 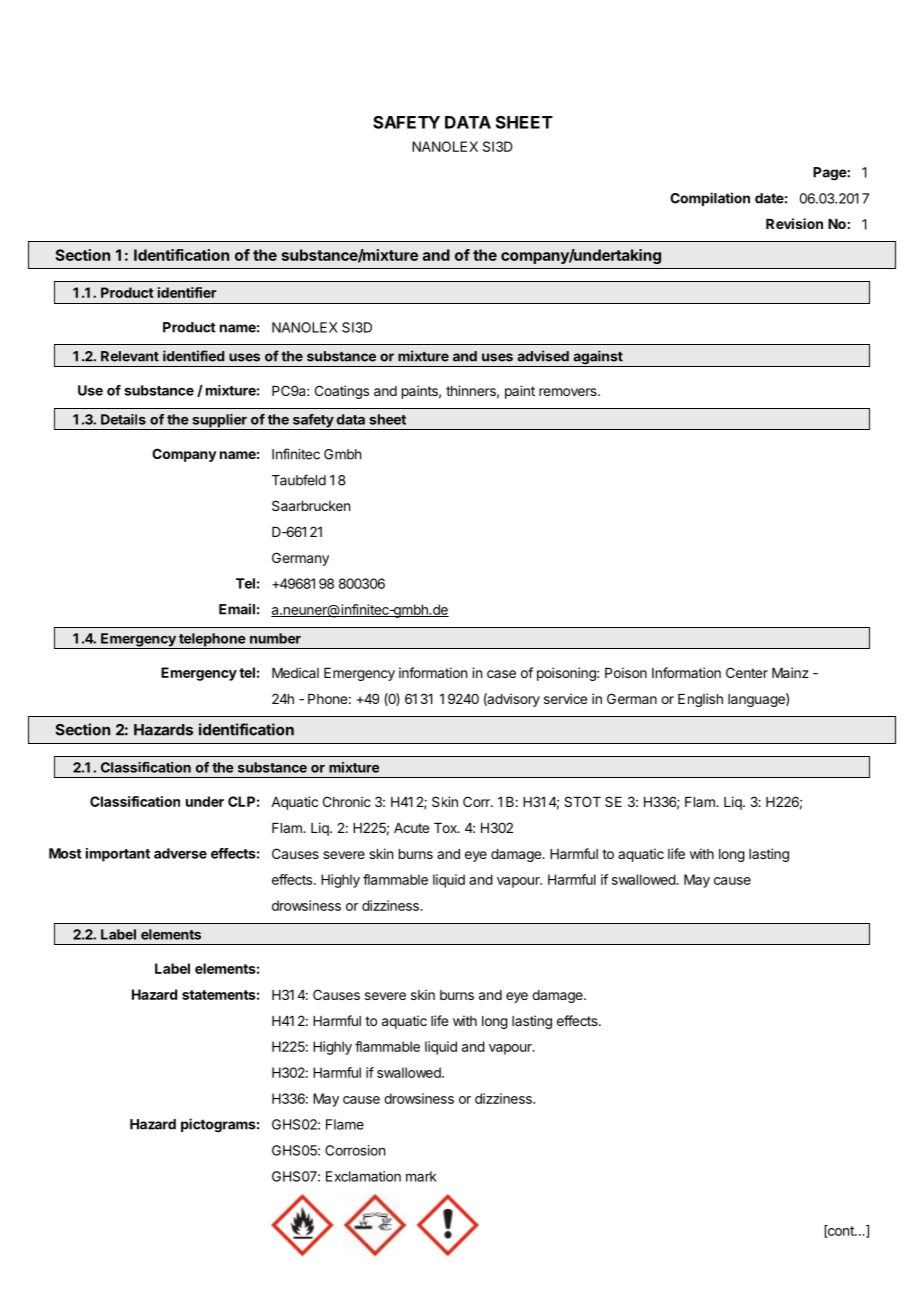 What do you see at coordinates (446, 828) in the screenshot?
I see `Tox` at bounding box center [446, 828].
